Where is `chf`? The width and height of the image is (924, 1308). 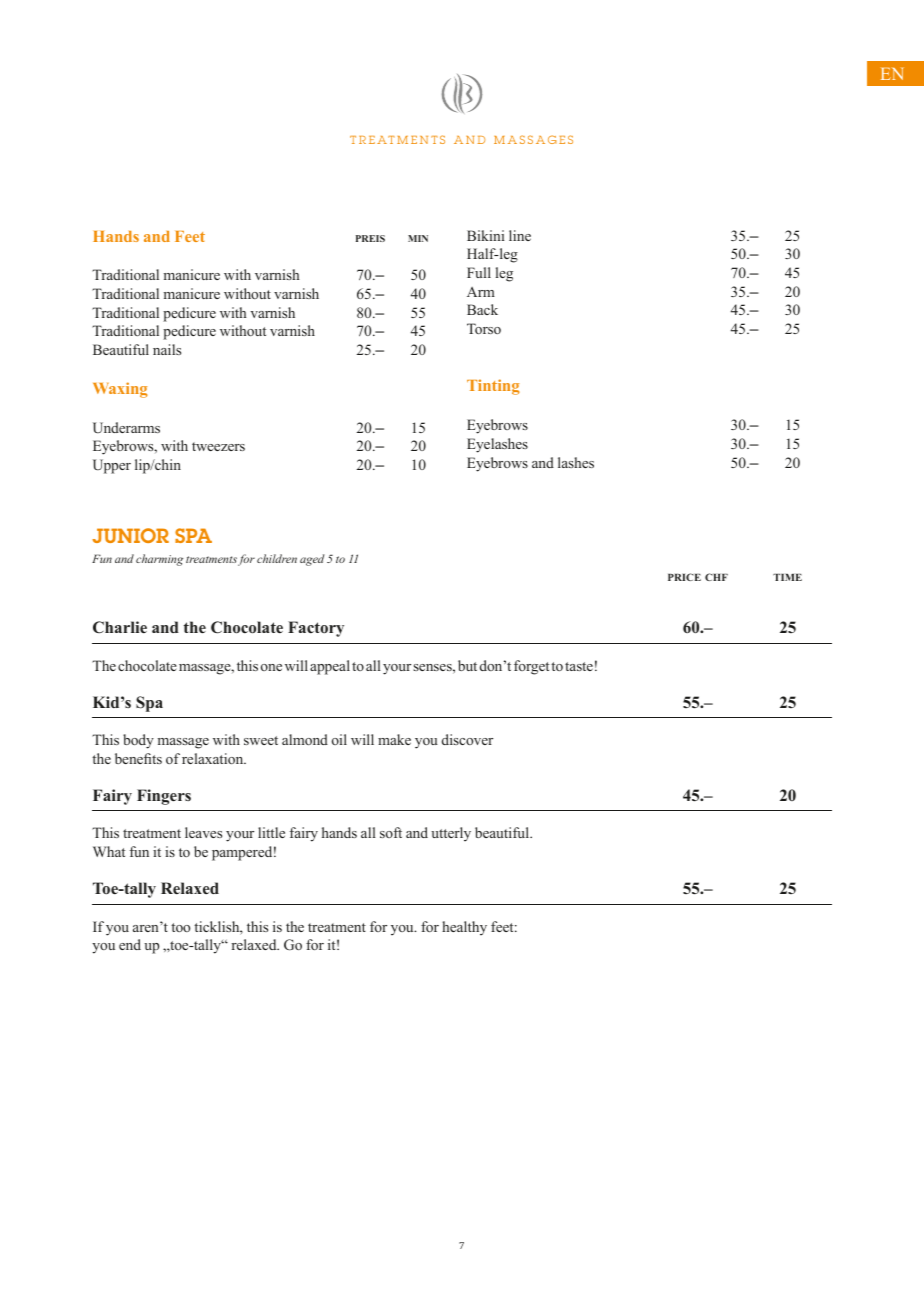
chf is located at coordinates (716, 577).
